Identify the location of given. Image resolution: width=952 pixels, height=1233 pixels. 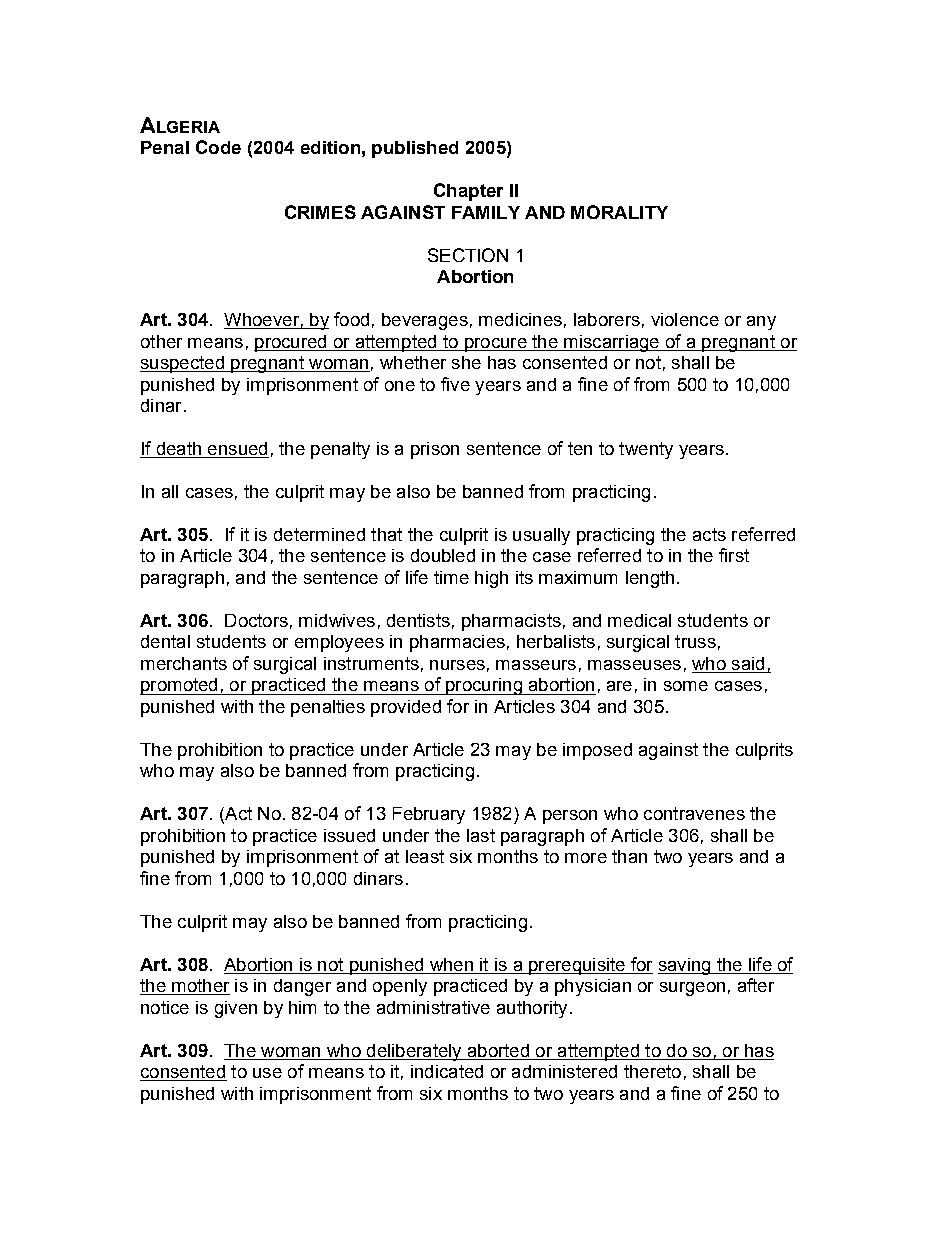
(236, 1009).
